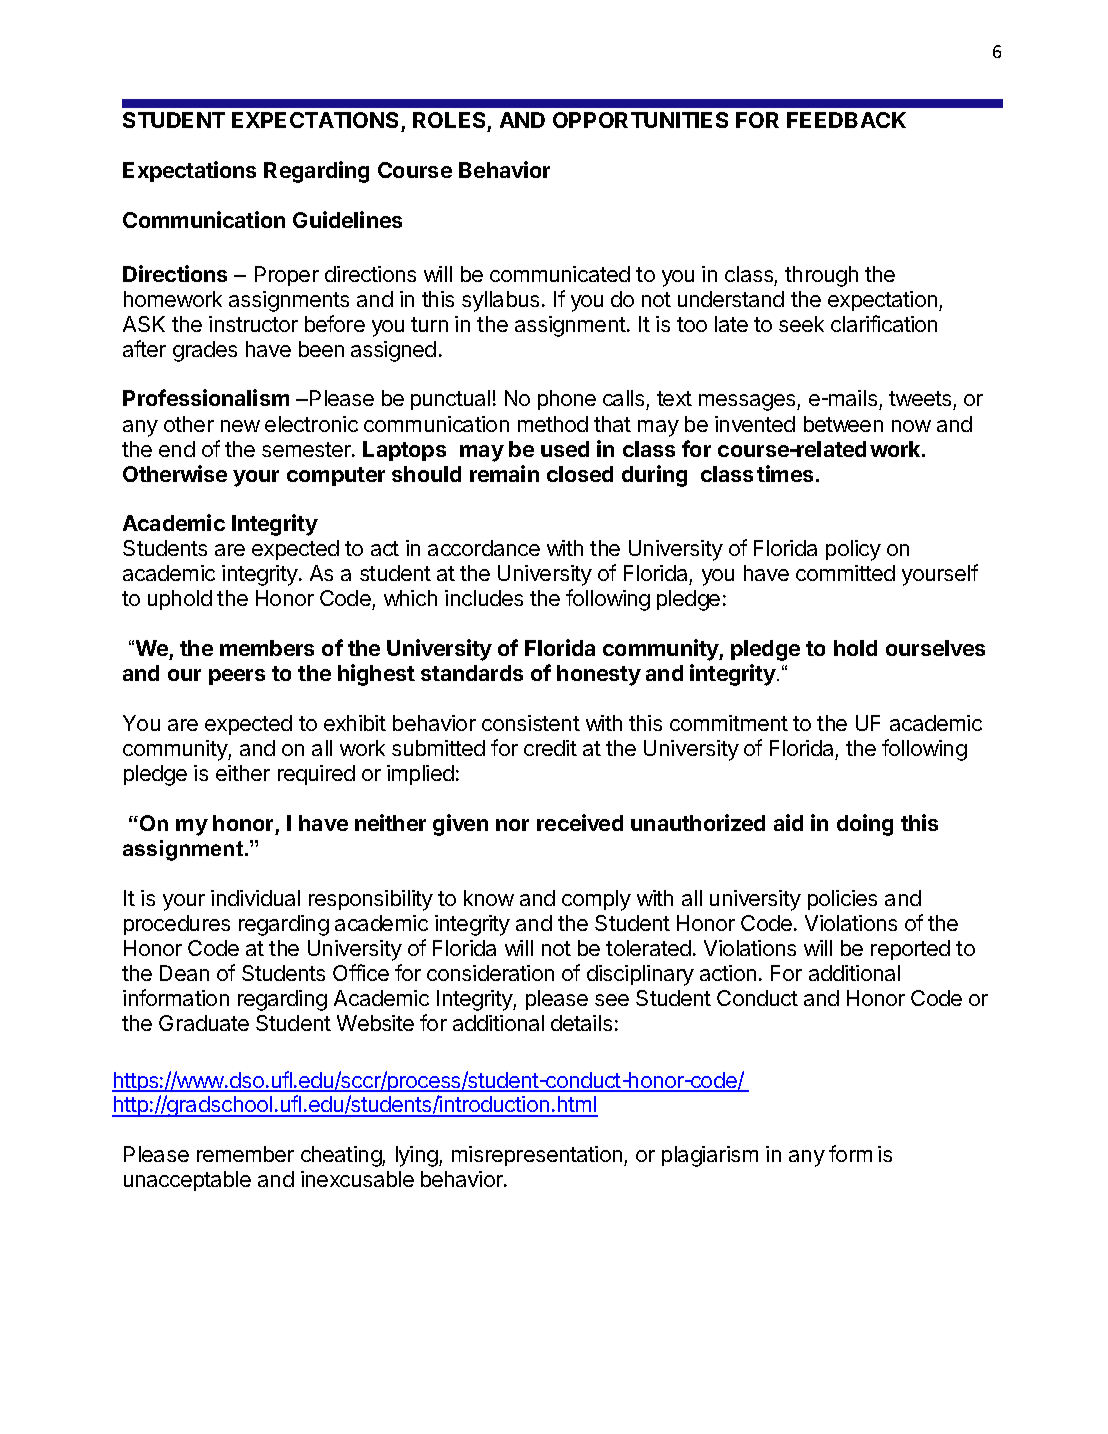 The width and height of the document is (1108, 1434). Describe the element at coordinates (538, 1156) in the document. I see `misrepresentation` at that location.
